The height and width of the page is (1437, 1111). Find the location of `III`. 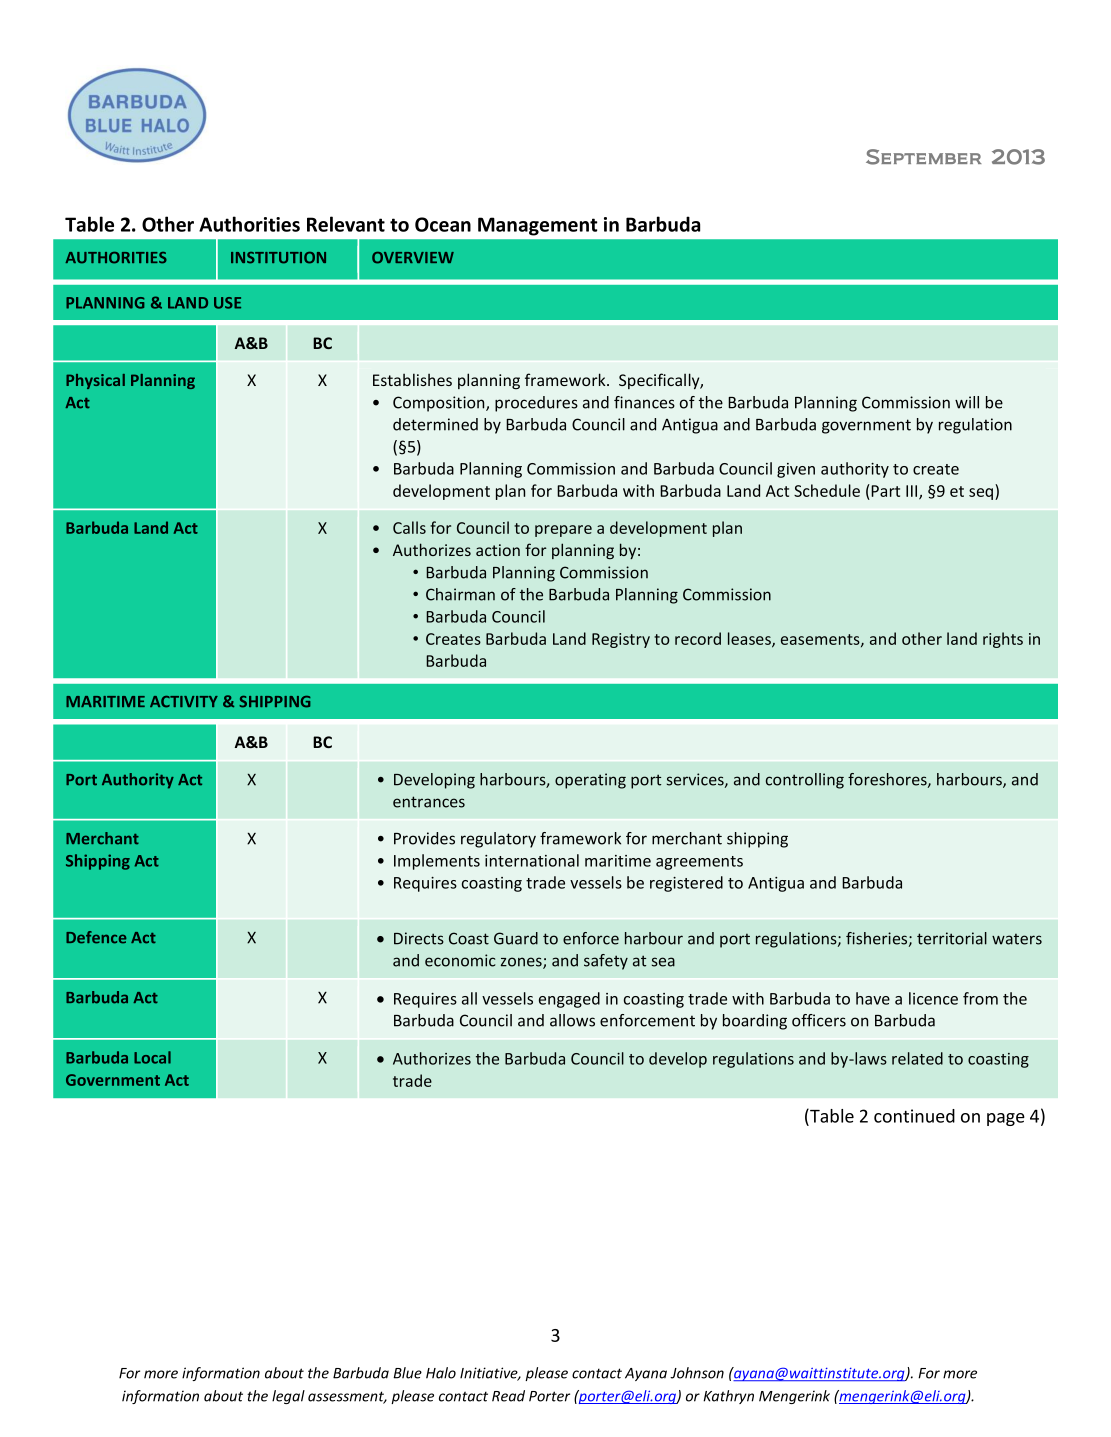

III is located at coordinates (913, 492).
